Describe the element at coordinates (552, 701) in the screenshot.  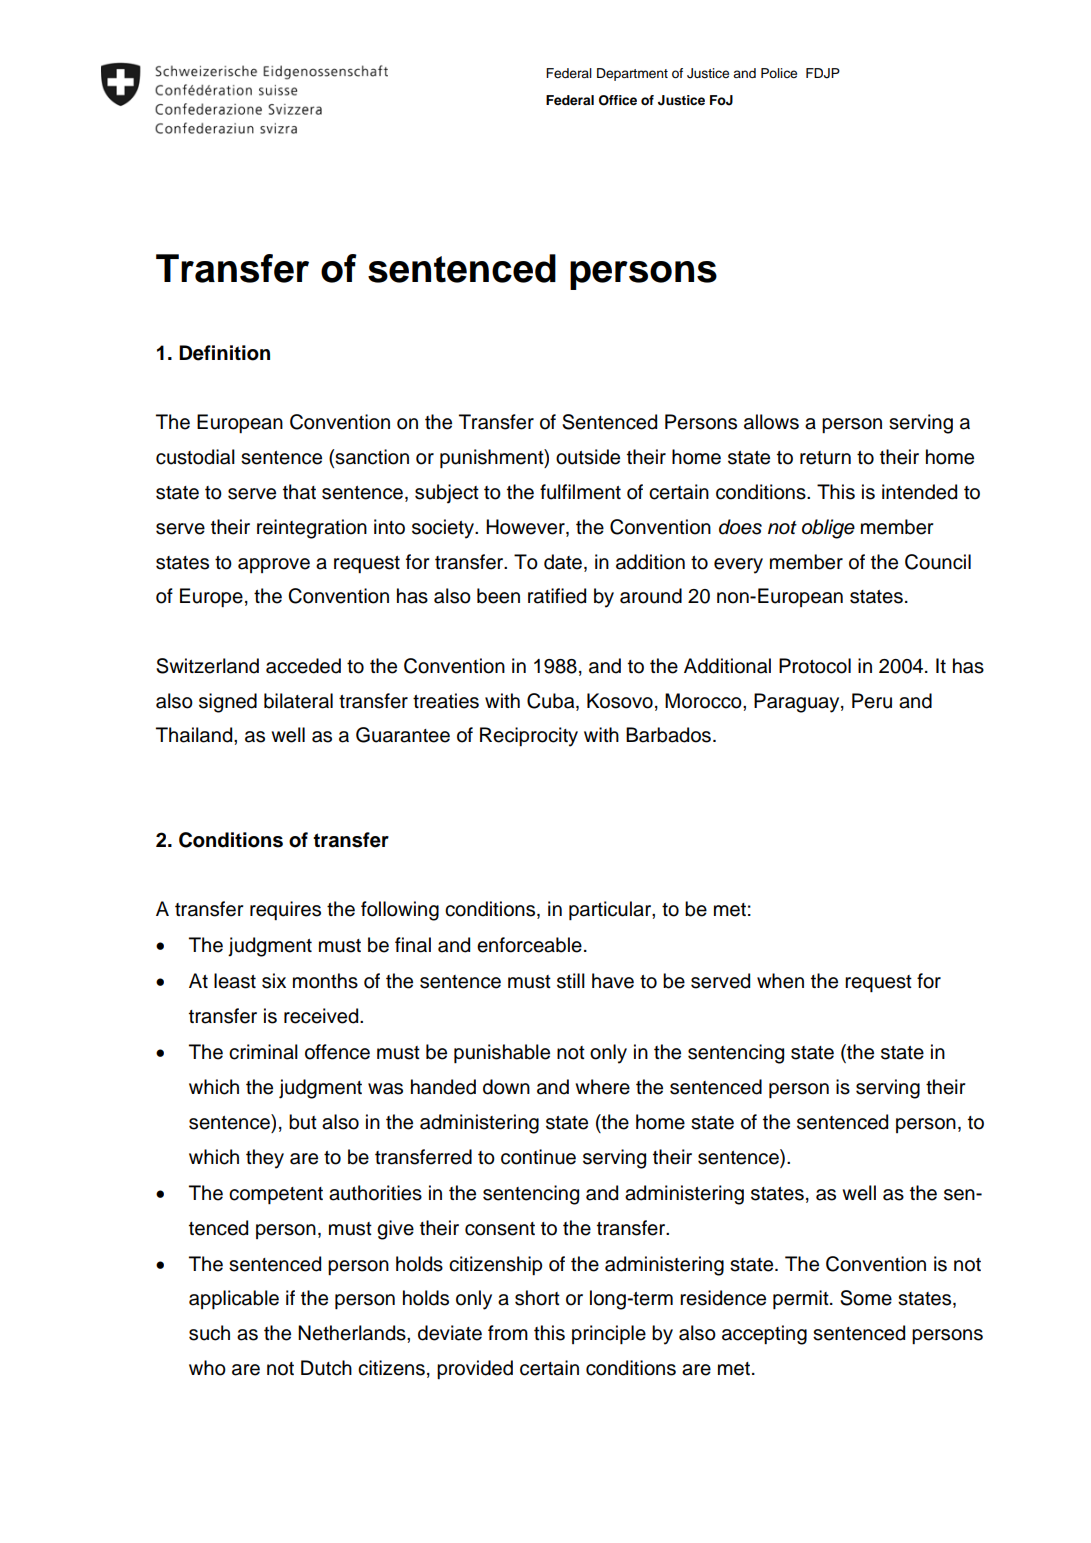
I see `Cuba` at that location.
